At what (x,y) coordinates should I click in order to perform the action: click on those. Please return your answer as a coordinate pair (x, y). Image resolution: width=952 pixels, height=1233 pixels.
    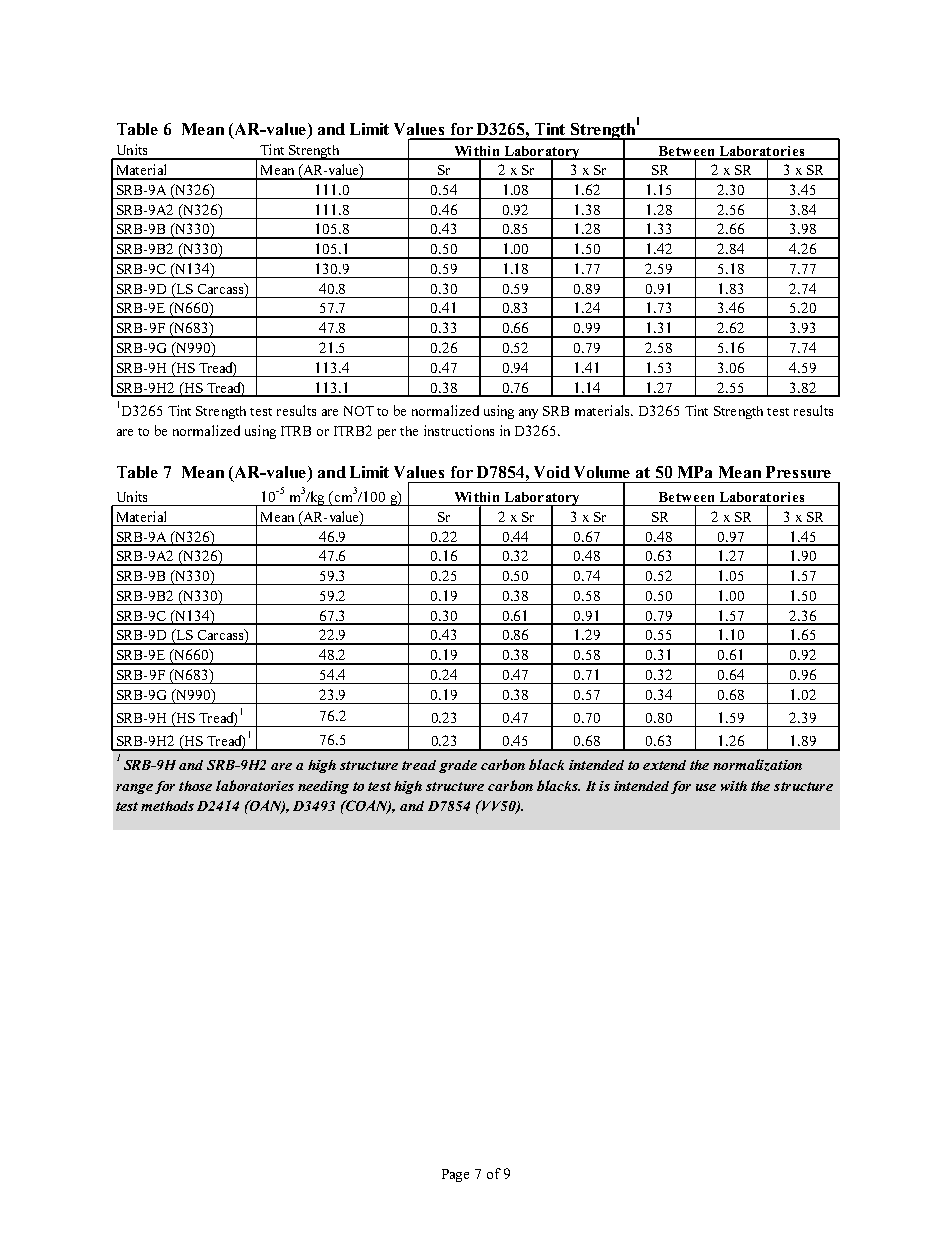
    Looking at the image, I should click on (195, 786).
